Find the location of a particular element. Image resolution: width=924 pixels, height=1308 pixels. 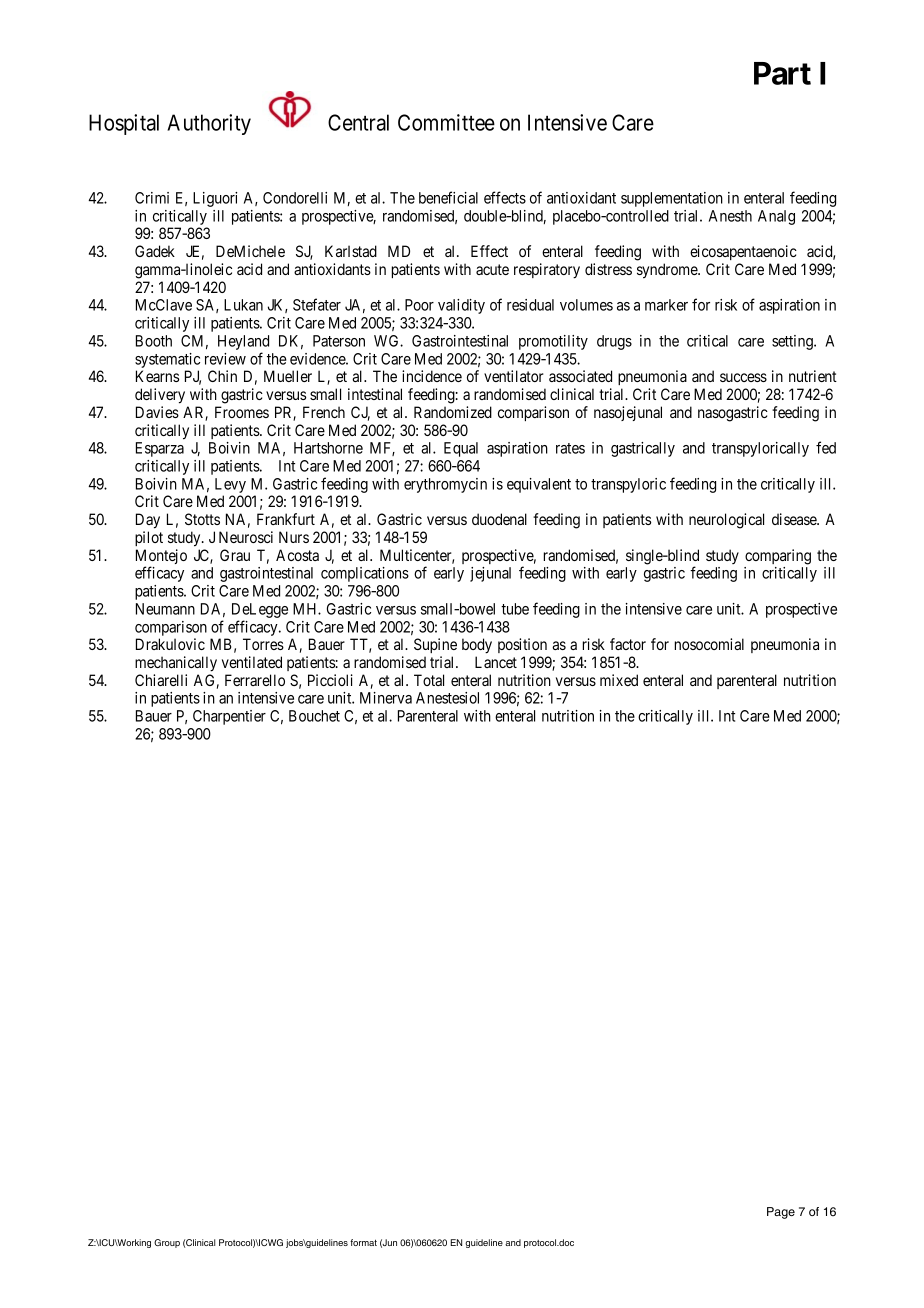

nosocomial is located at coordinates (709, 644).
